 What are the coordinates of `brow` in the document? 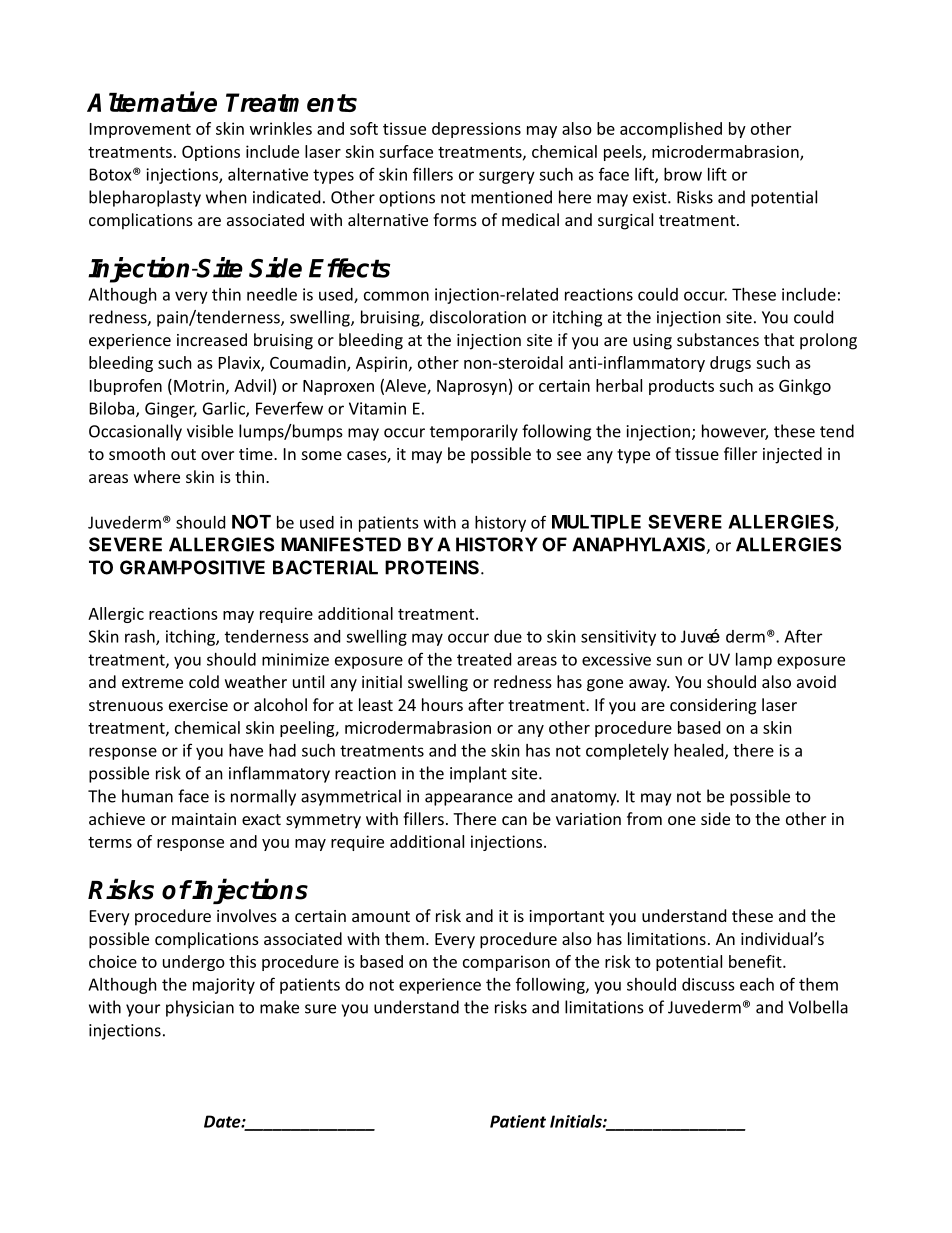 It's located at (683, 174).
